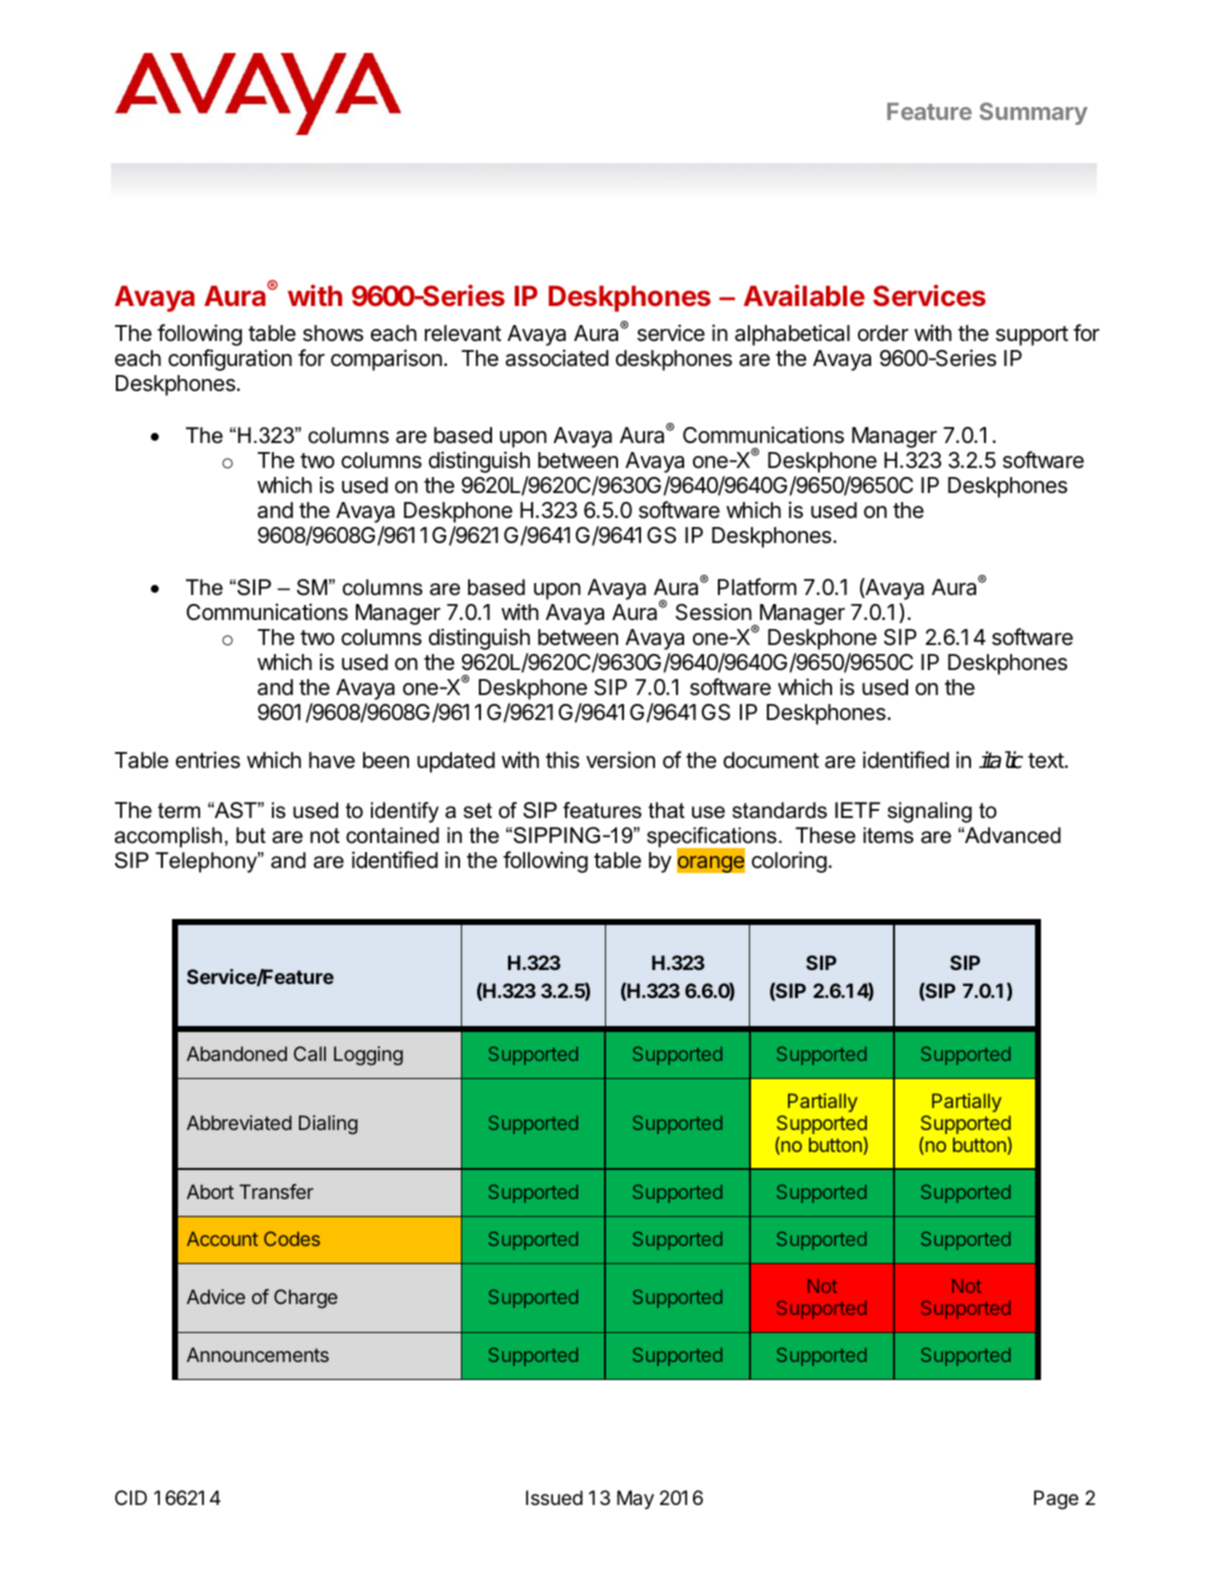 The height and width of the screenshot is (1570, 1213). I want to click on Page, so click(1056, 1500).
